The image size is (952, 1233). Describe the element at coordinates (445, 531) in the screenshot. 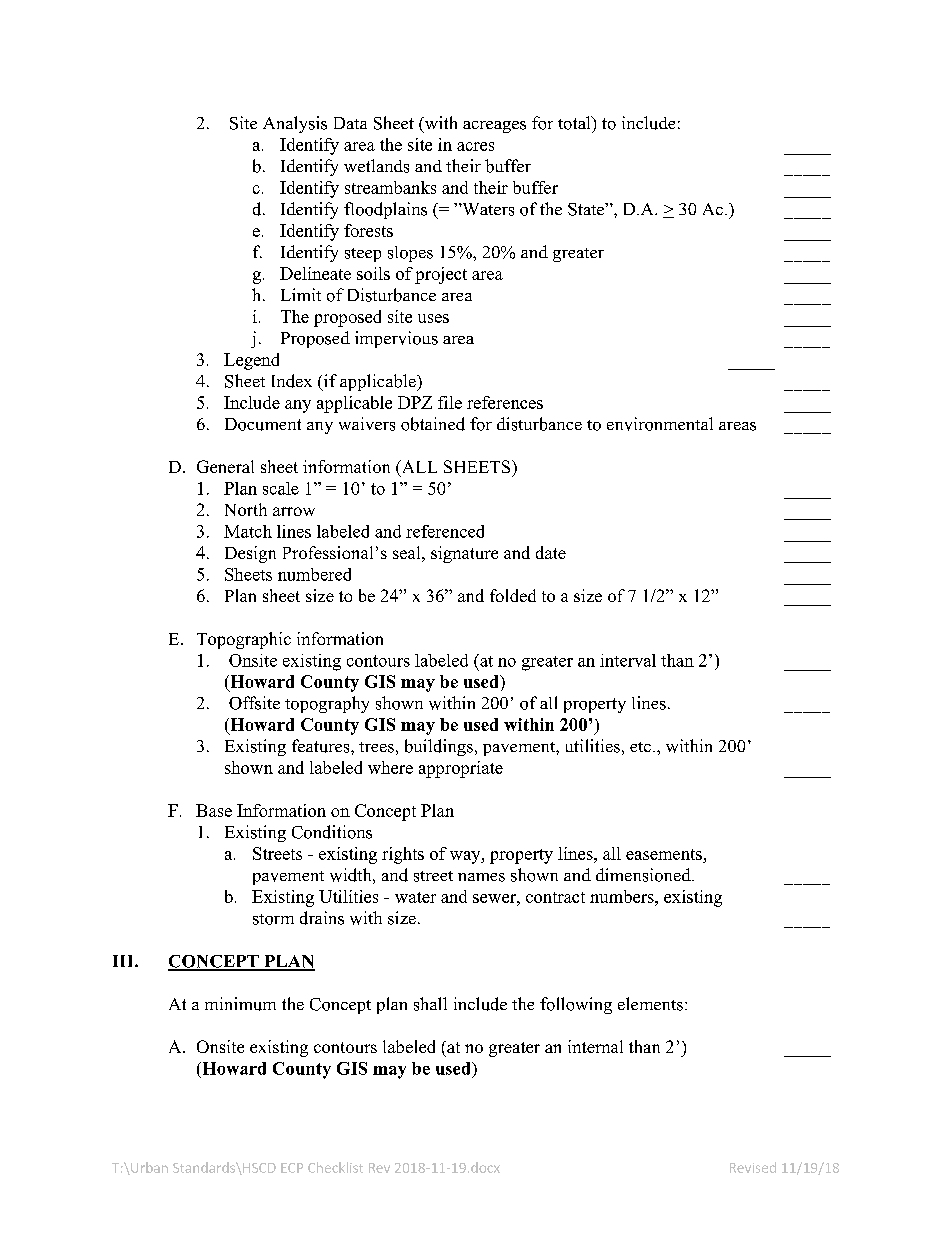

I see `referenced` at that location.
